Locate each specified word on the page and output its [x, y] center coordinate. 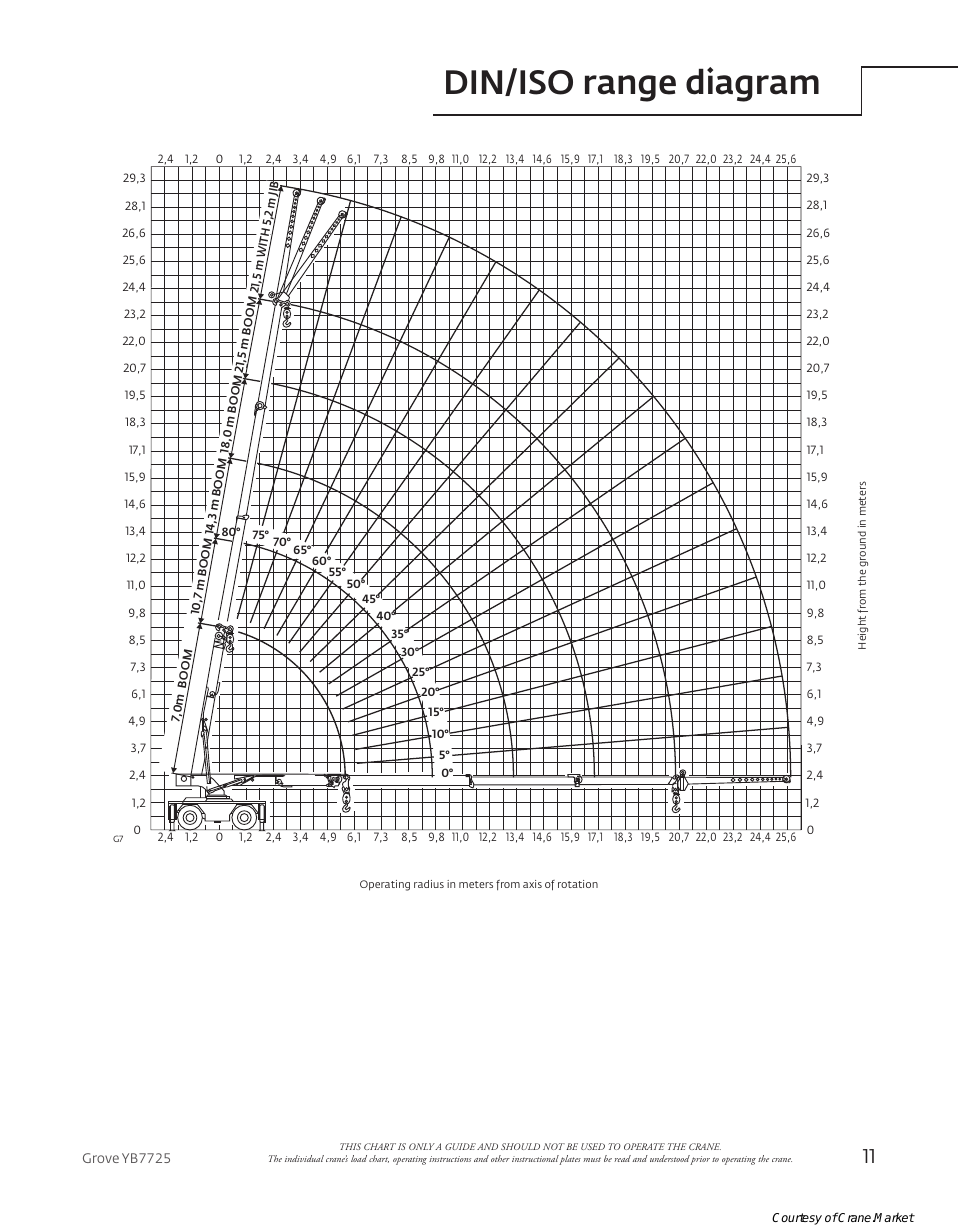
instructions [450, 1159]
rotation [578, 884]
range [630, 88]
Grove [101, 1158]
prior [700, 1160]
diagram [752, 84]
